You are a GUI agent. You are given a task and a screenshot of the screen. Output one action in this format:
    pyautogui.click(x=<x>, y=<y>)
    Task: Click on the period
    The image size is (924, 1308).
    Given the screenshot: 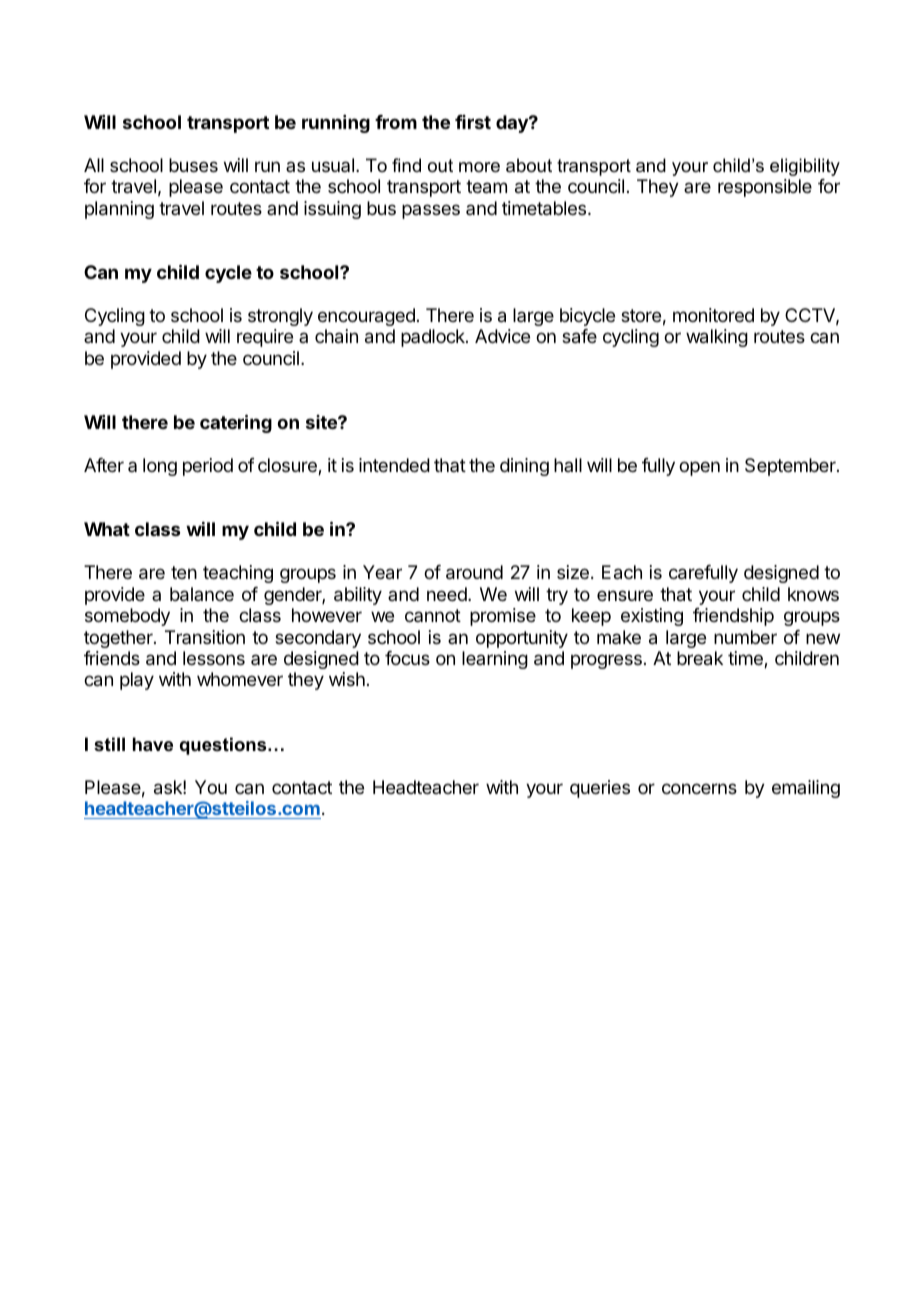 What is the action you would take?
    pyautogui.click(x=208, y=467)
